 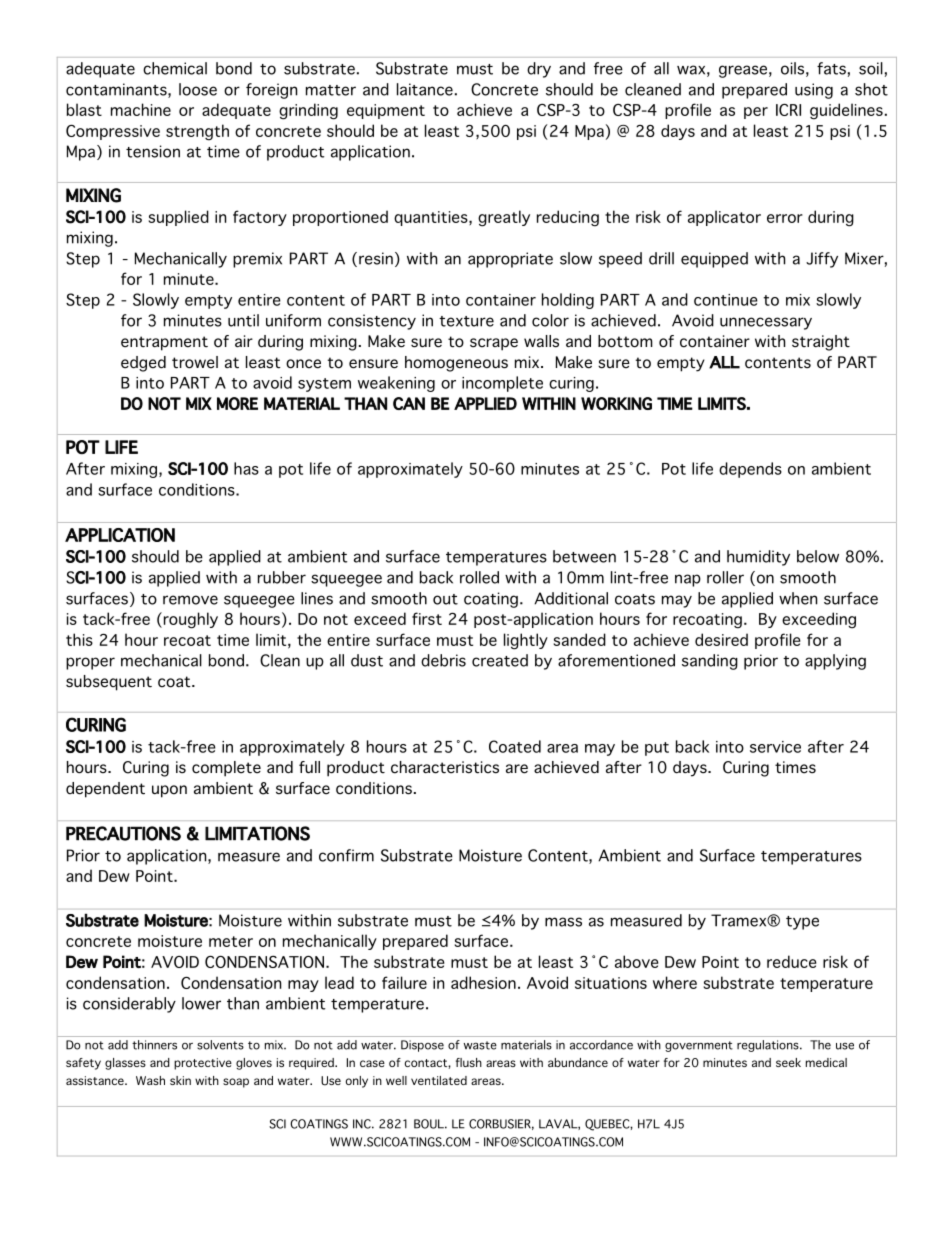 I want to click on loose, so click(x=198, y=89).
